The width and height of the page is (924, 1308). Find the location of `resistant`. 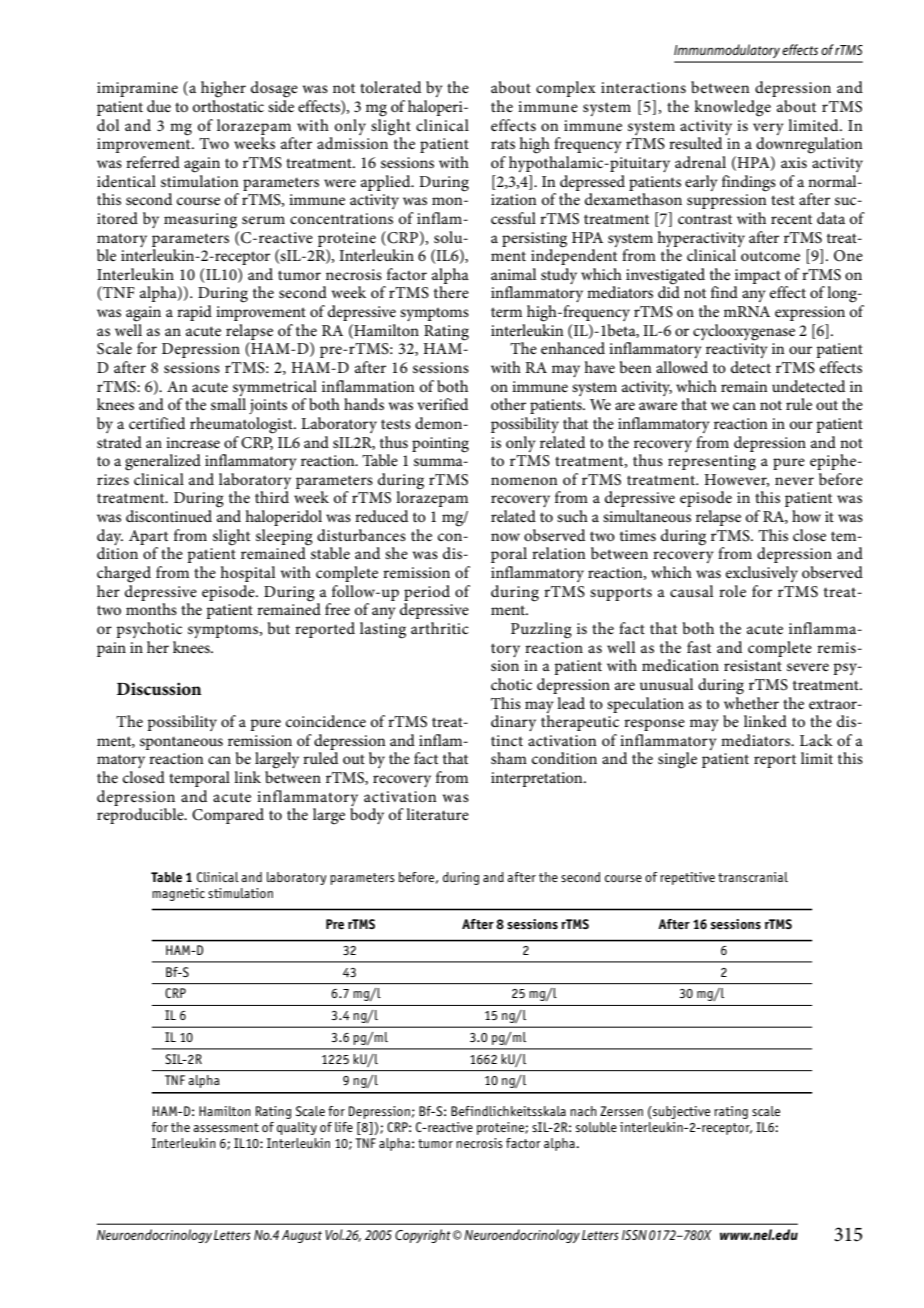

resistant is located at coordinates (753, 665).
